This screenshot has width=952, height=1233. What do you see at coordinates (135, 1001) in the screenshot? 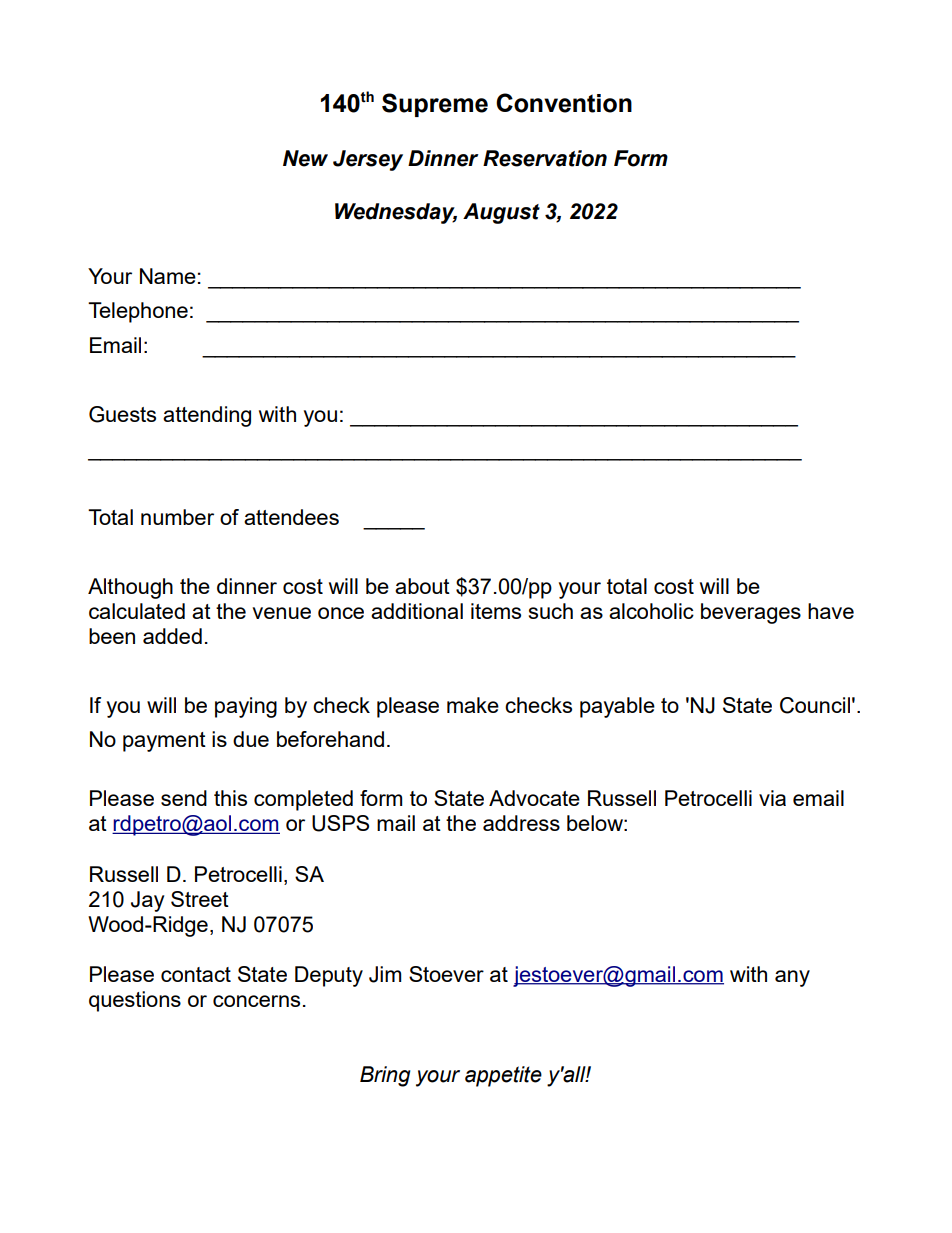
I see `questions` at bounding box center [135, 1001].
